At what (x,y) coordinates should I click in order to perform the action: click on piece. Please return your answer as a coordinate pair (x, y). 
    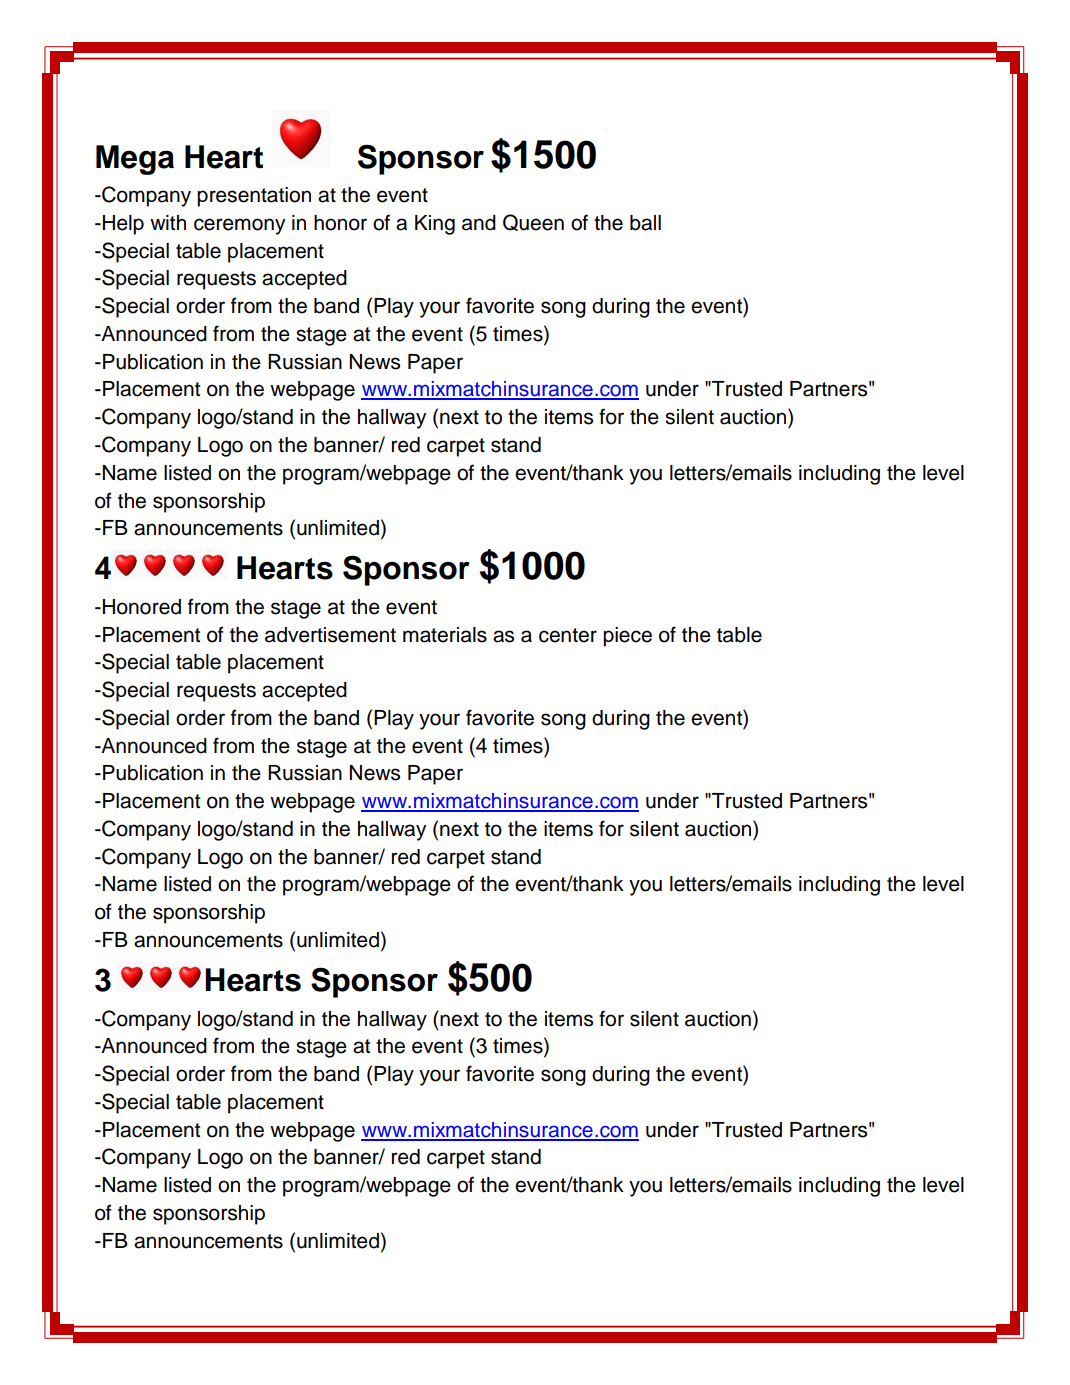
    Looking at the image, I should click on (627, 637).
